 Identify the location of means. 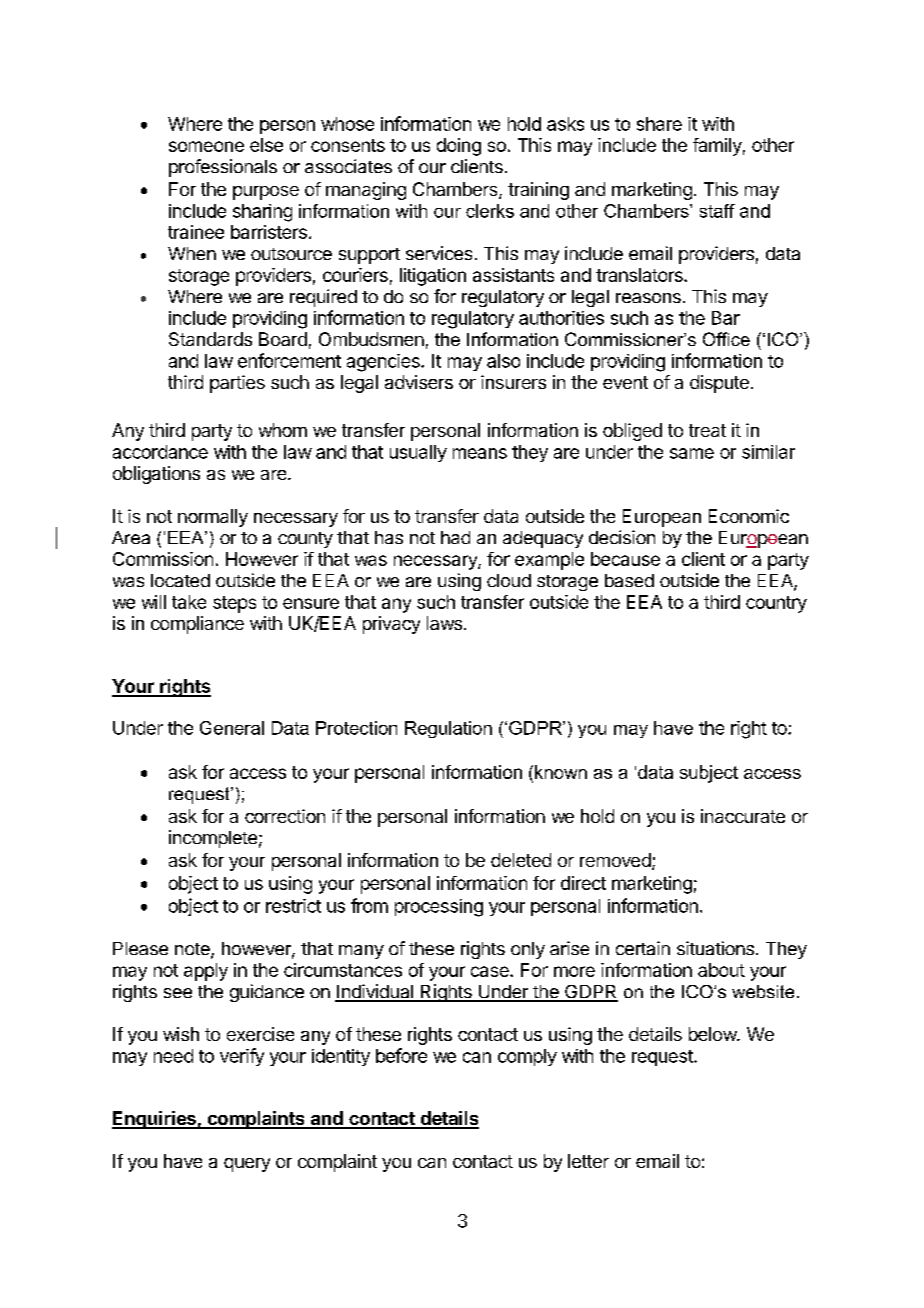
(480, 453).
